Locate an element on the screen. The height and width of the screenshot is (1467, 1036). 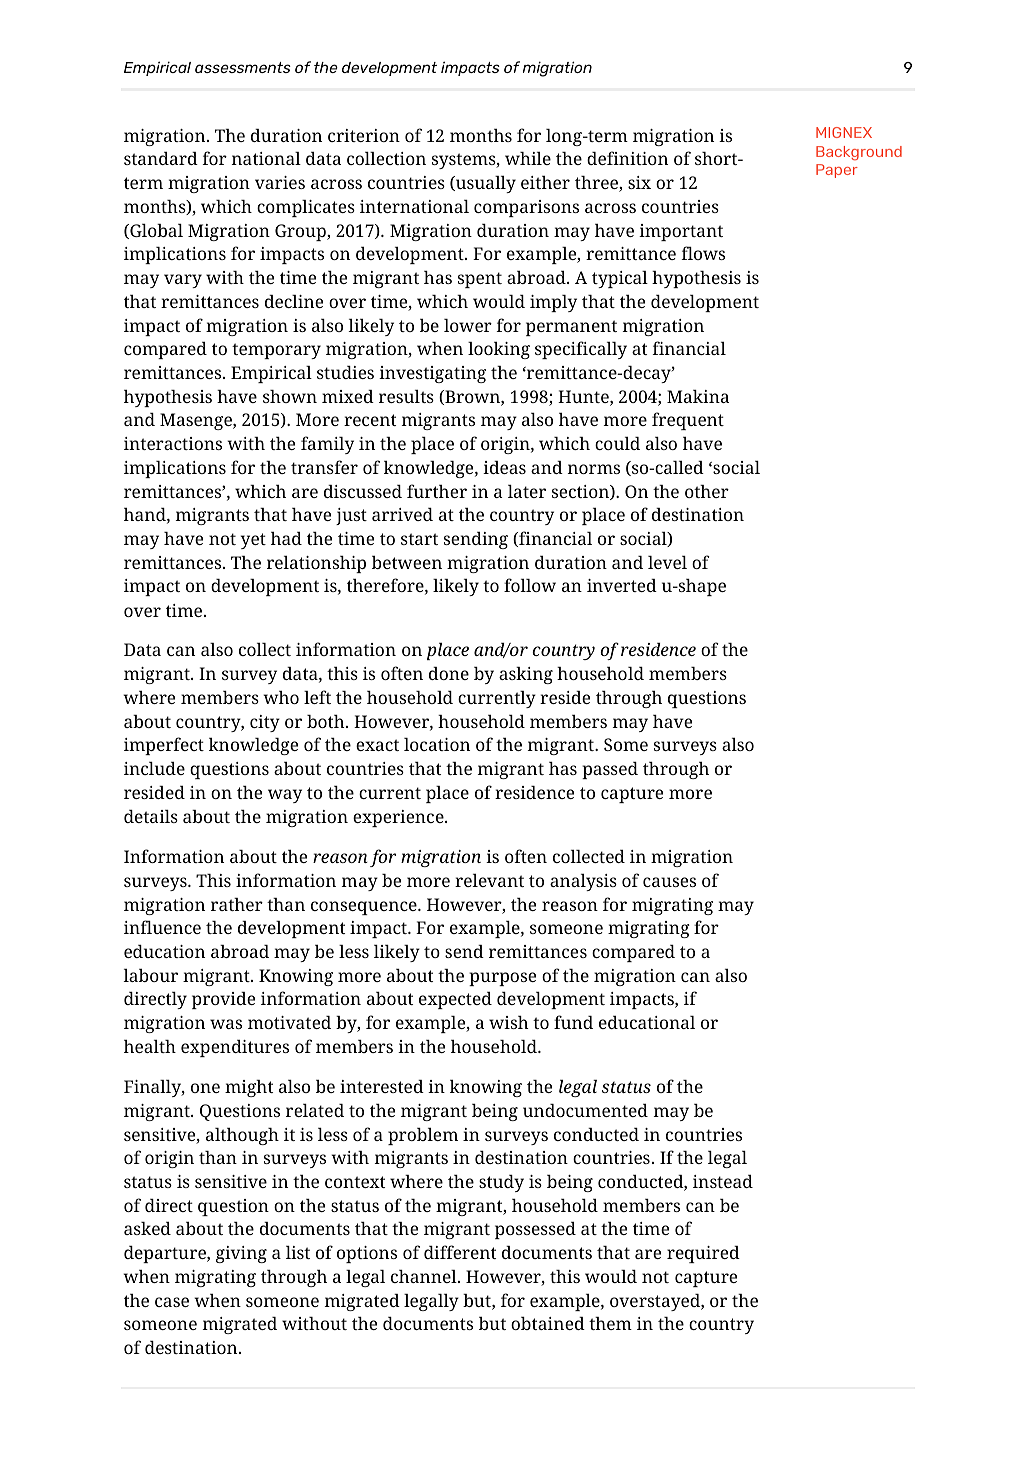
flows is located at coordinates (703, 253).
